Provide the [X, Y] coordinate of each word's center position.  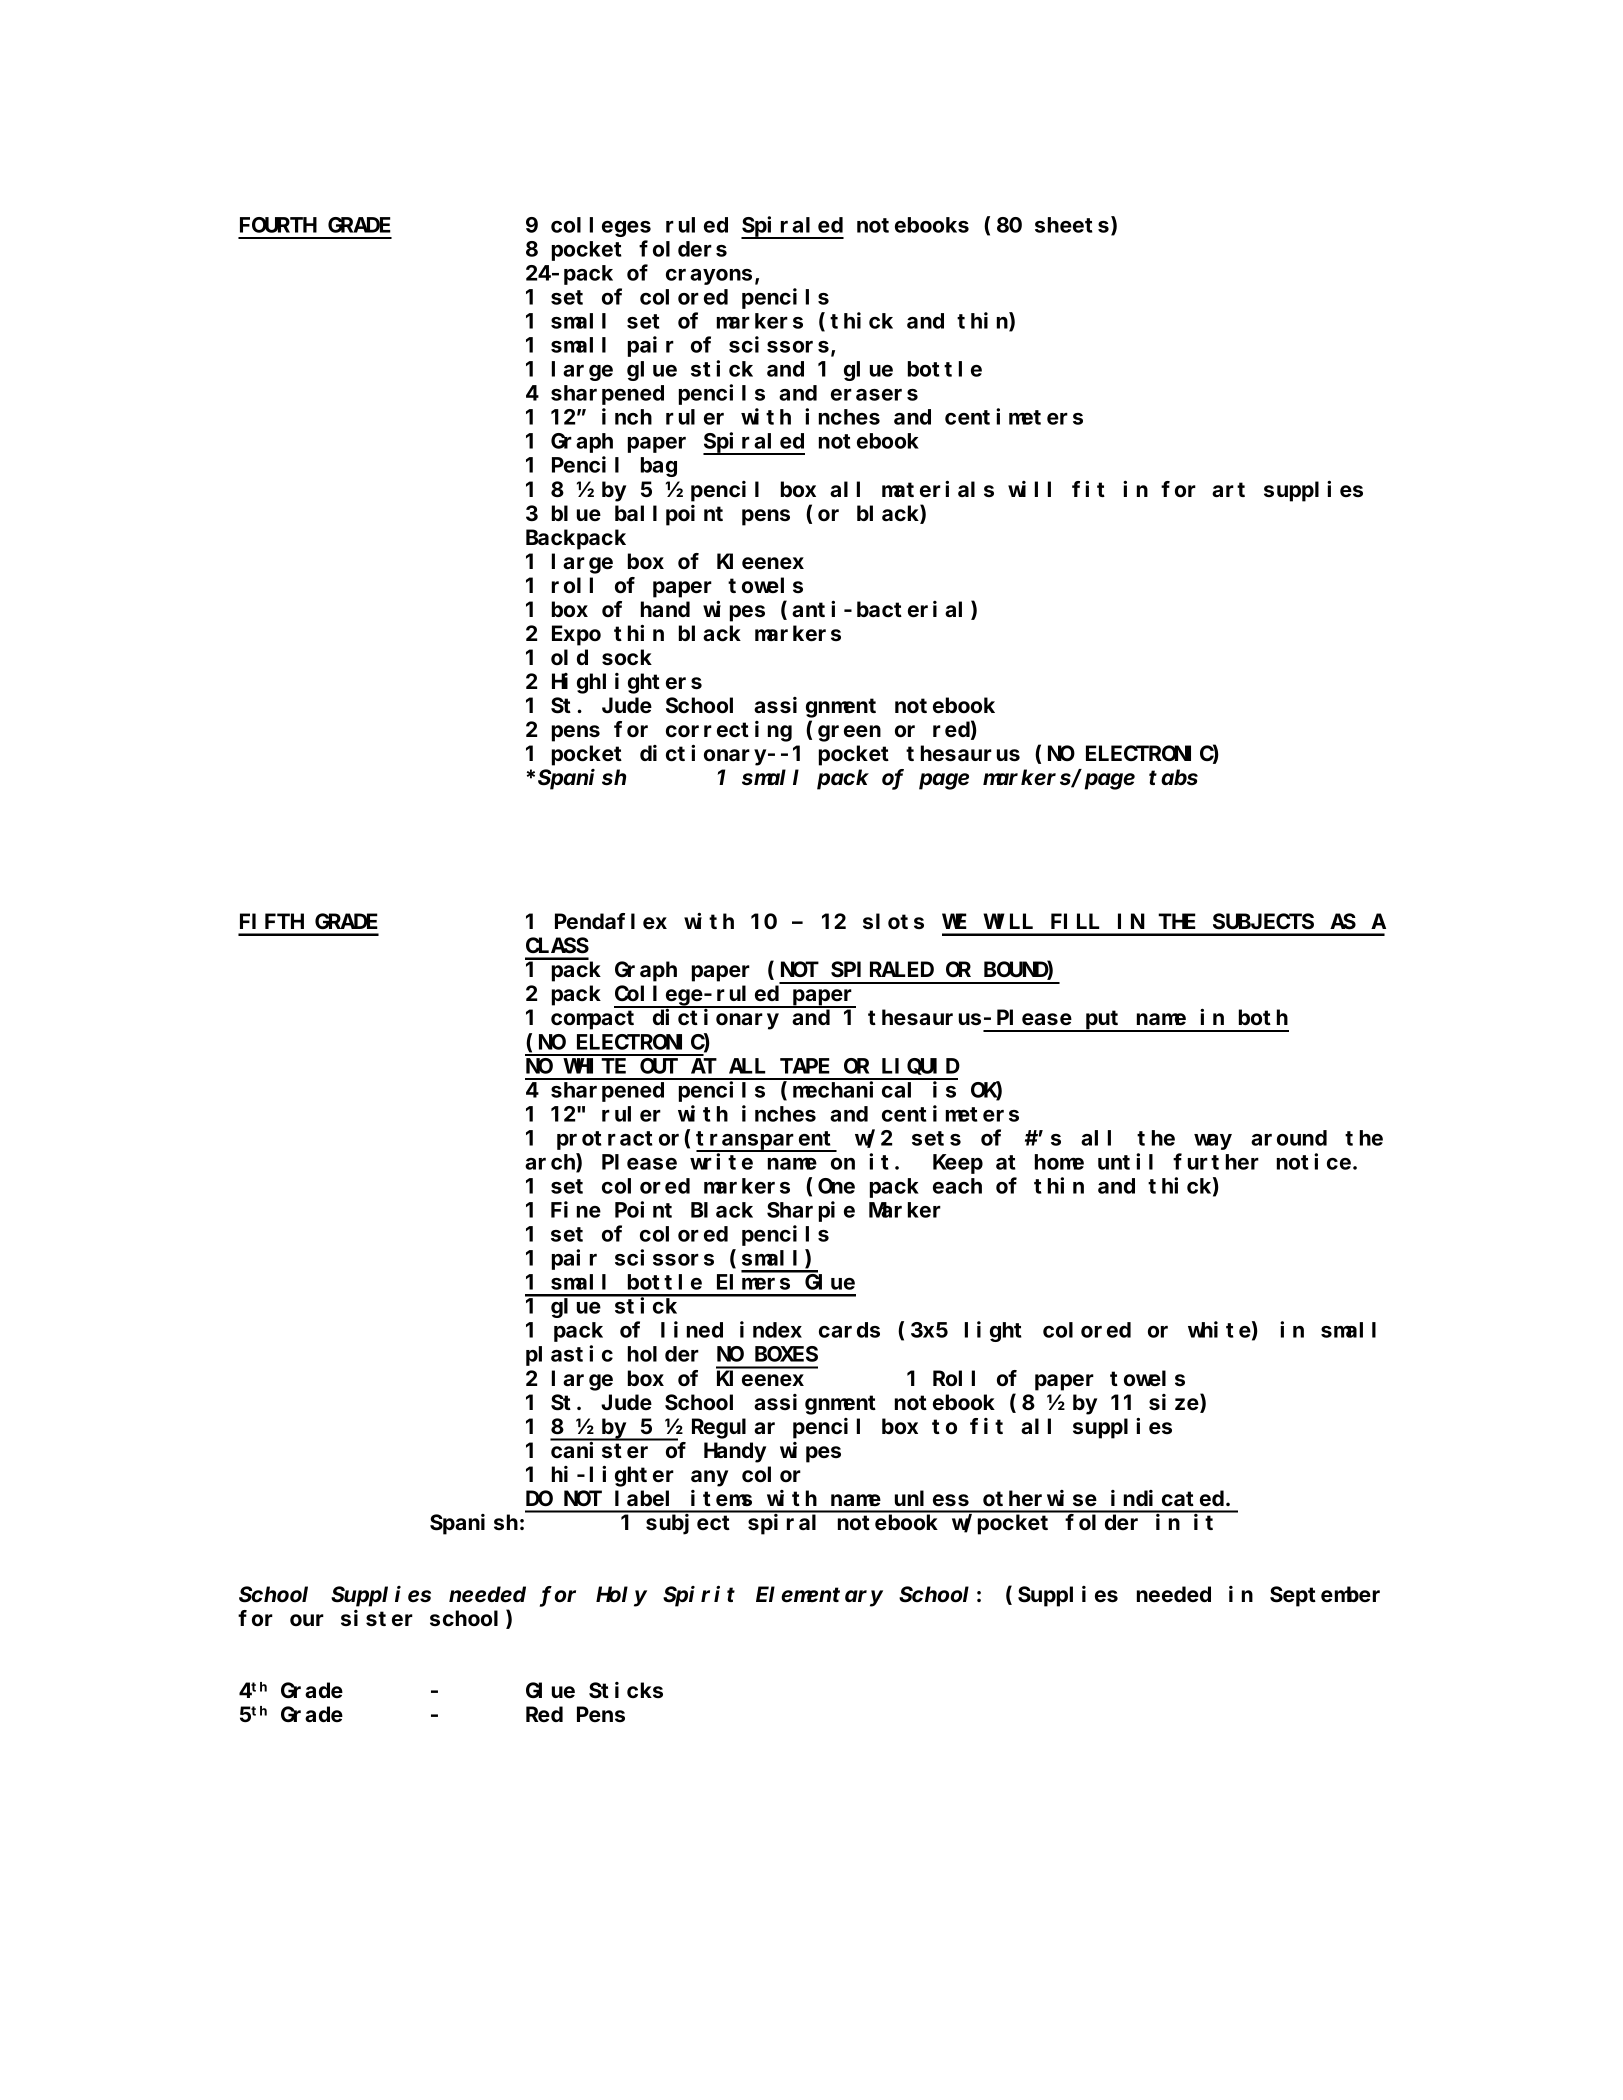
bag [659, 467]
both [1263, 1018]
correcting [729, 731]
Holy [621, 1596]
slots [893, 921]
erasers [874, 395]
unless [932, 1498]
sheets [1073, 226]
